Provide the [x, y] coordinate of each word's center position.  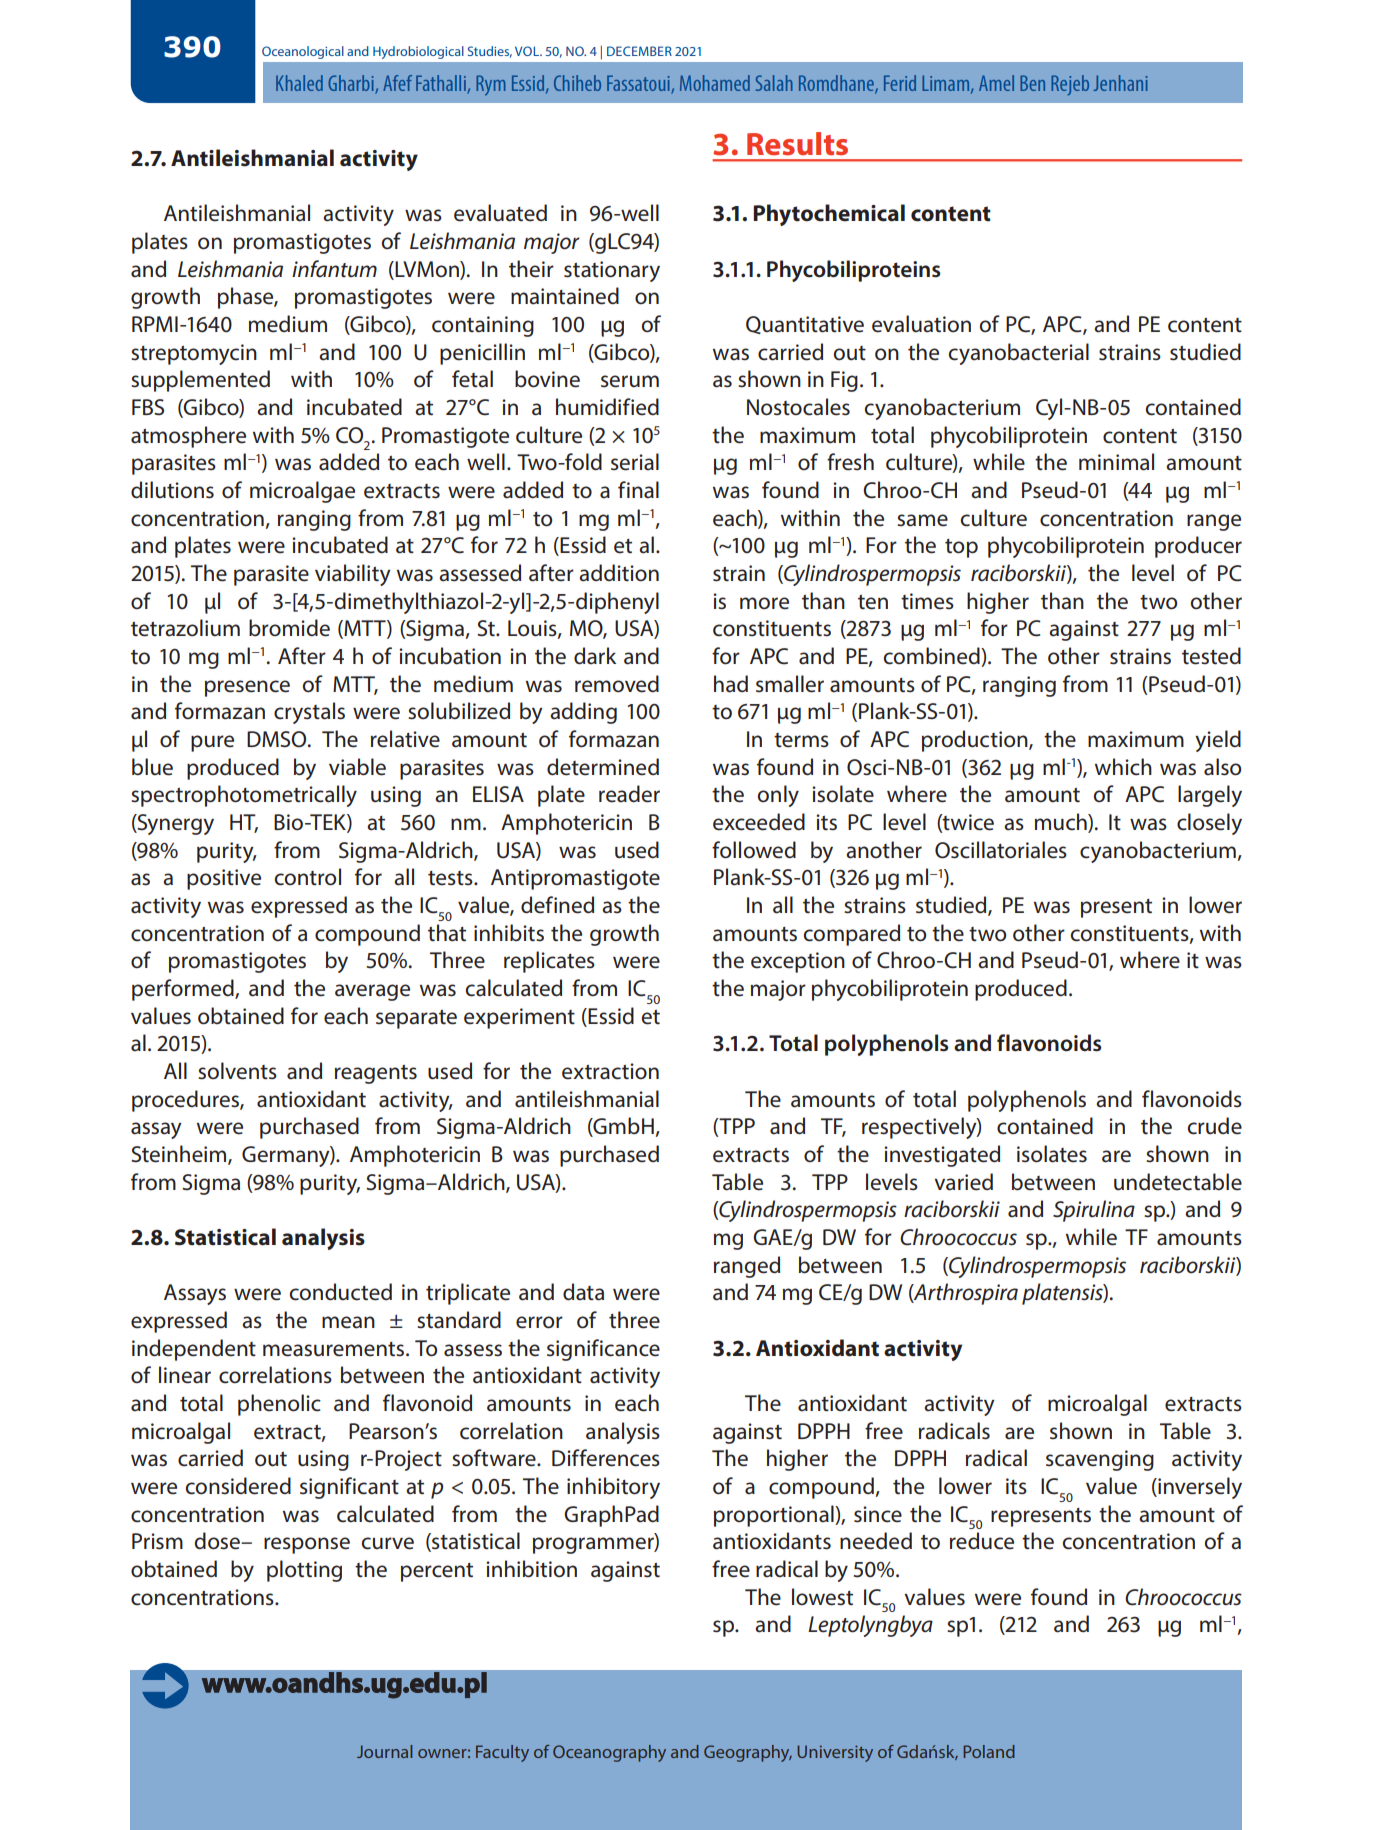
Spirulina [1094, 1211]
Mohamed [715, 83]
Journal [384, 1751]
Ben [1032, 83]
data [583, 1292]
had [731, 684]
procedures [186, 1101]
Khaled [299, 83]
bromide [289, 628]
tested [1211, 656]
